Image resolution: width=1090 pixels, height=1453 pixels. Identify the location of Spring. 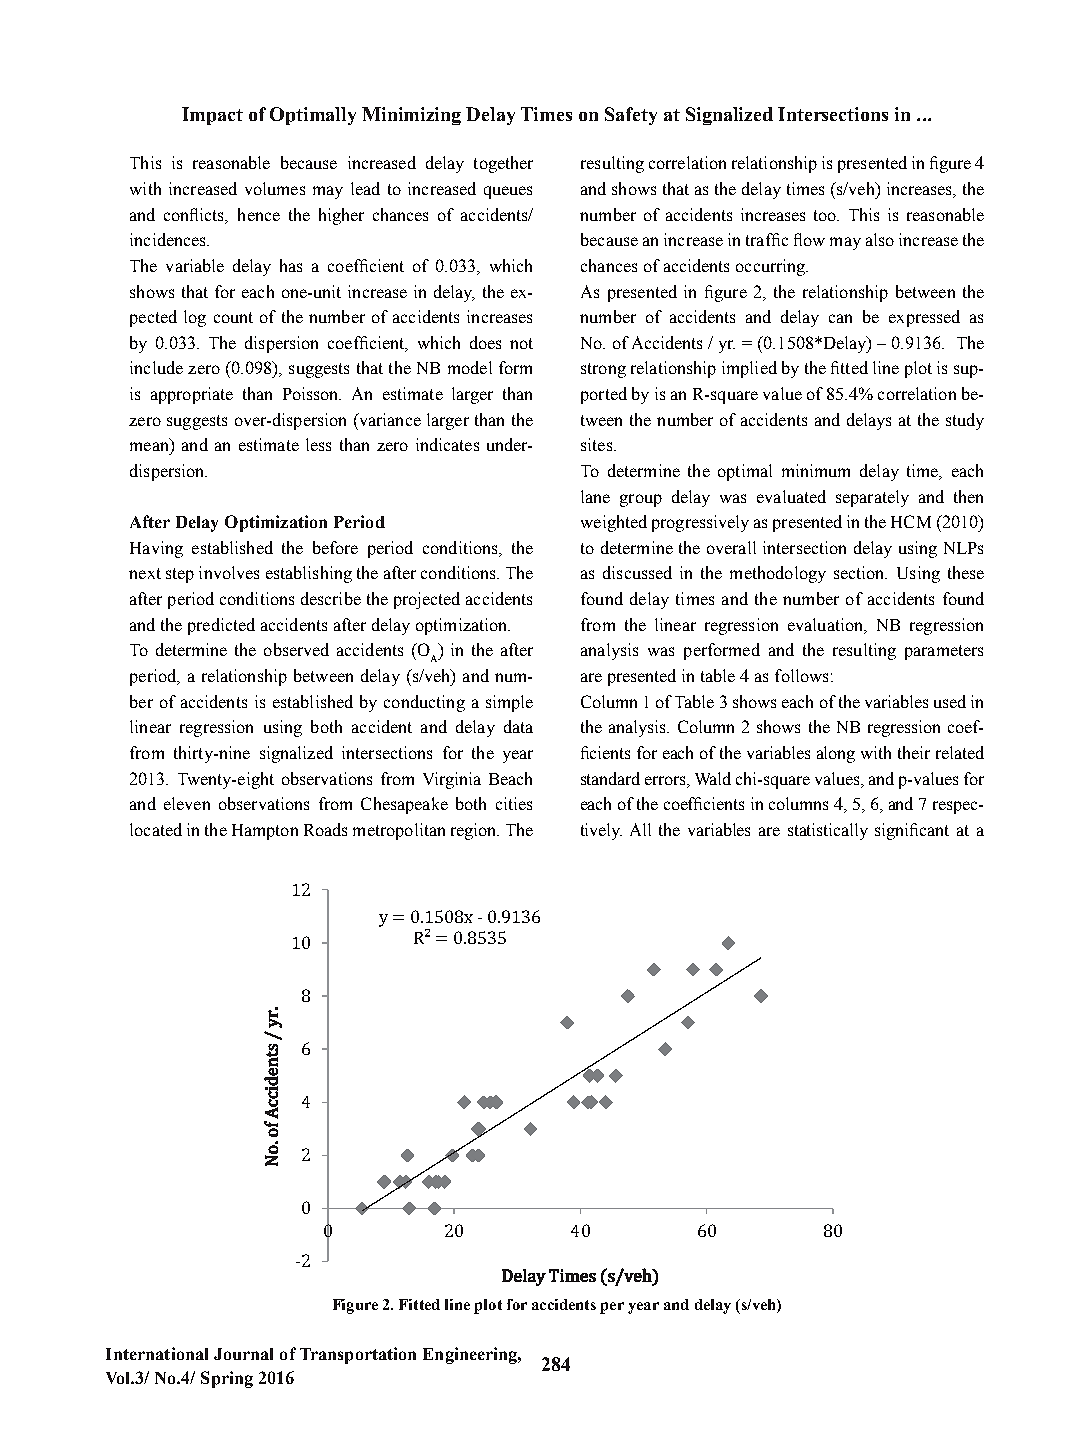
(227, 1379).
